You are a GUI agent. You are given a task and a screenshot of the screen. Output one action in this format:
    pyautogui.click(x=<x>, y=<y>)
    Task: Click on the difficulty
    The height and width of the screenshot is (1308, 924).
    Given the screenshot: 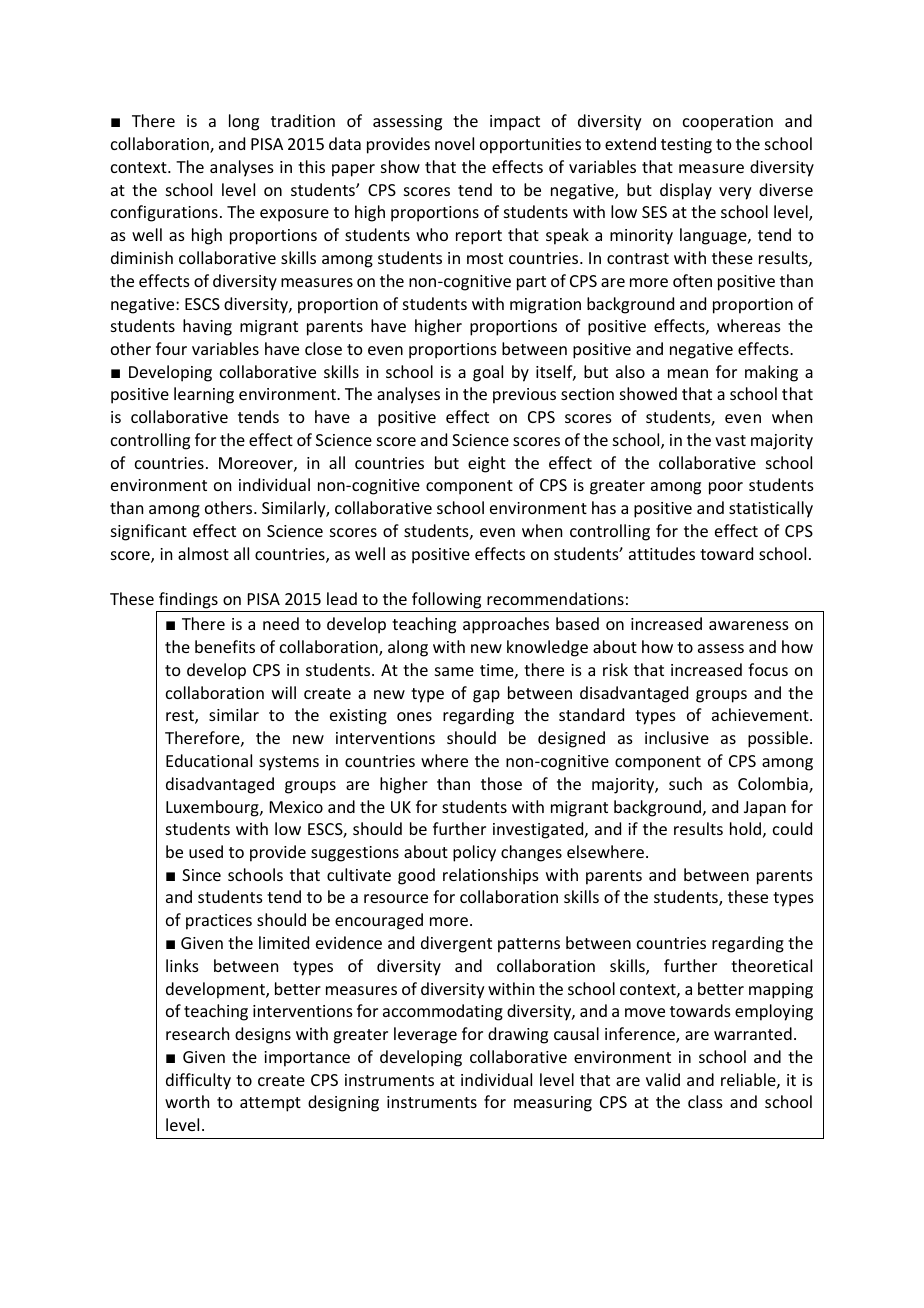 What is the action you would take?
    pyautogui.click(x=198, y=1081)
